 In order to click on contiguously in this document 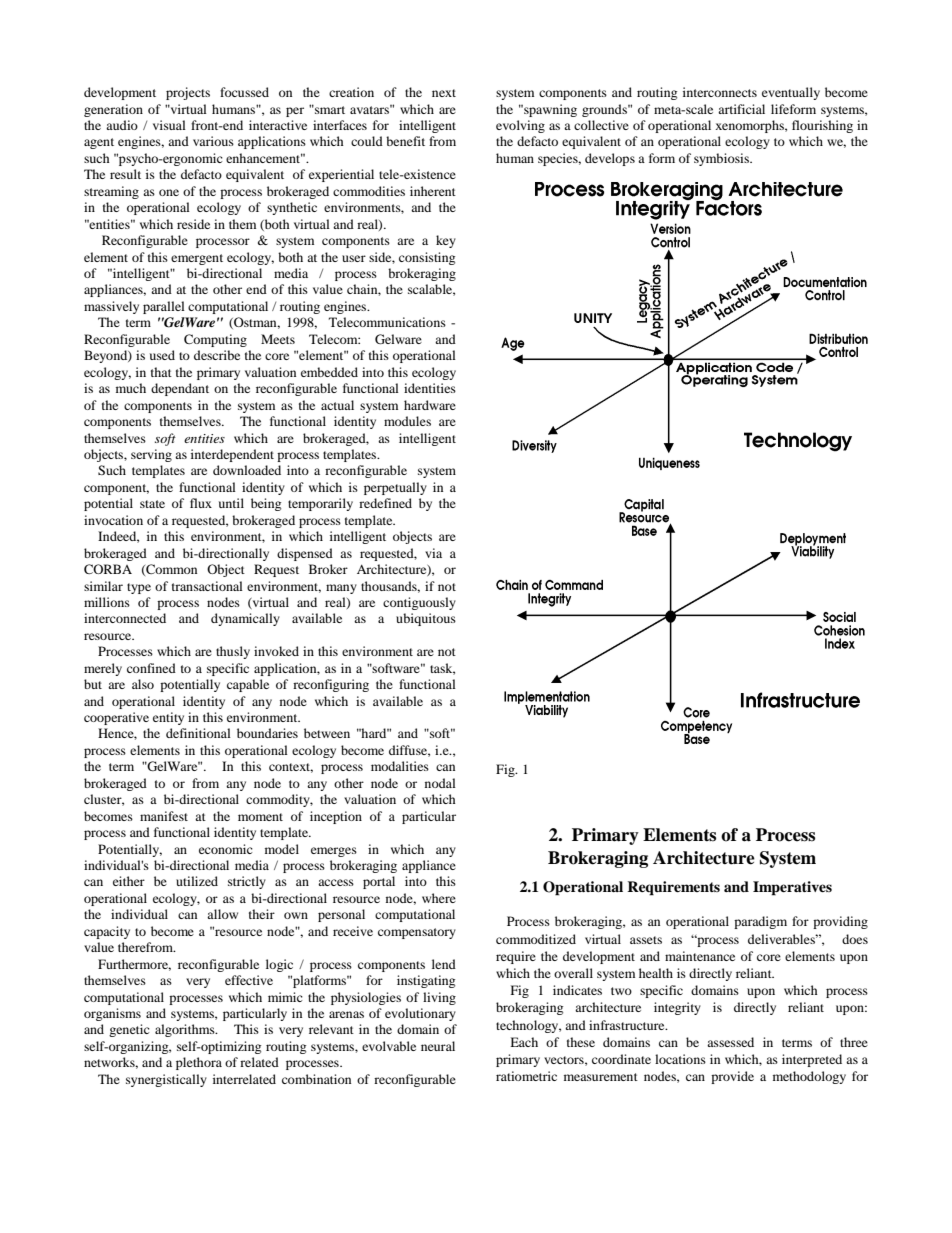, I will do `click(419, 603)`.
